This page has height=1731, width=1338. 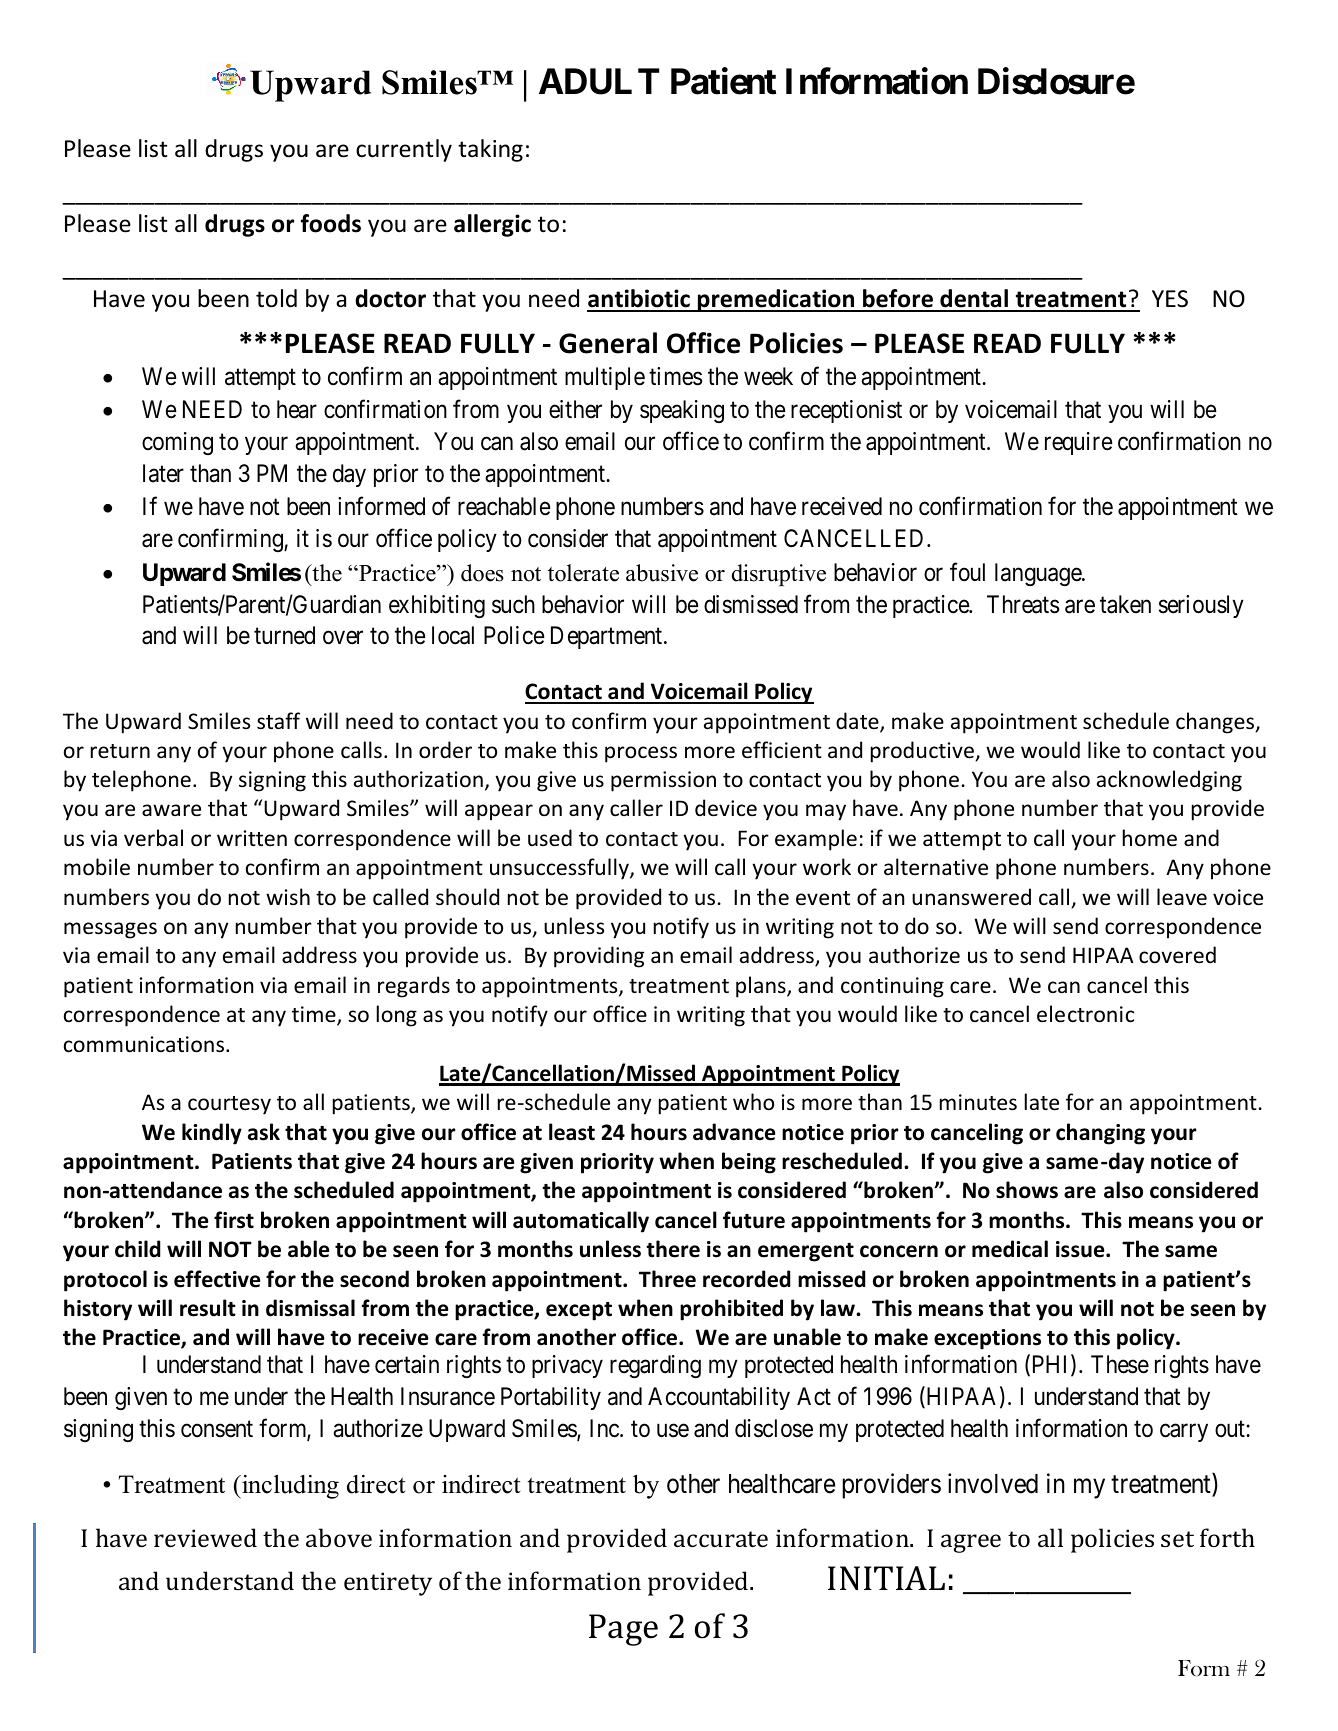 What do you see at coordinates (177, 443) in the page?
I see `coming` at bounding box center [177, 443].
